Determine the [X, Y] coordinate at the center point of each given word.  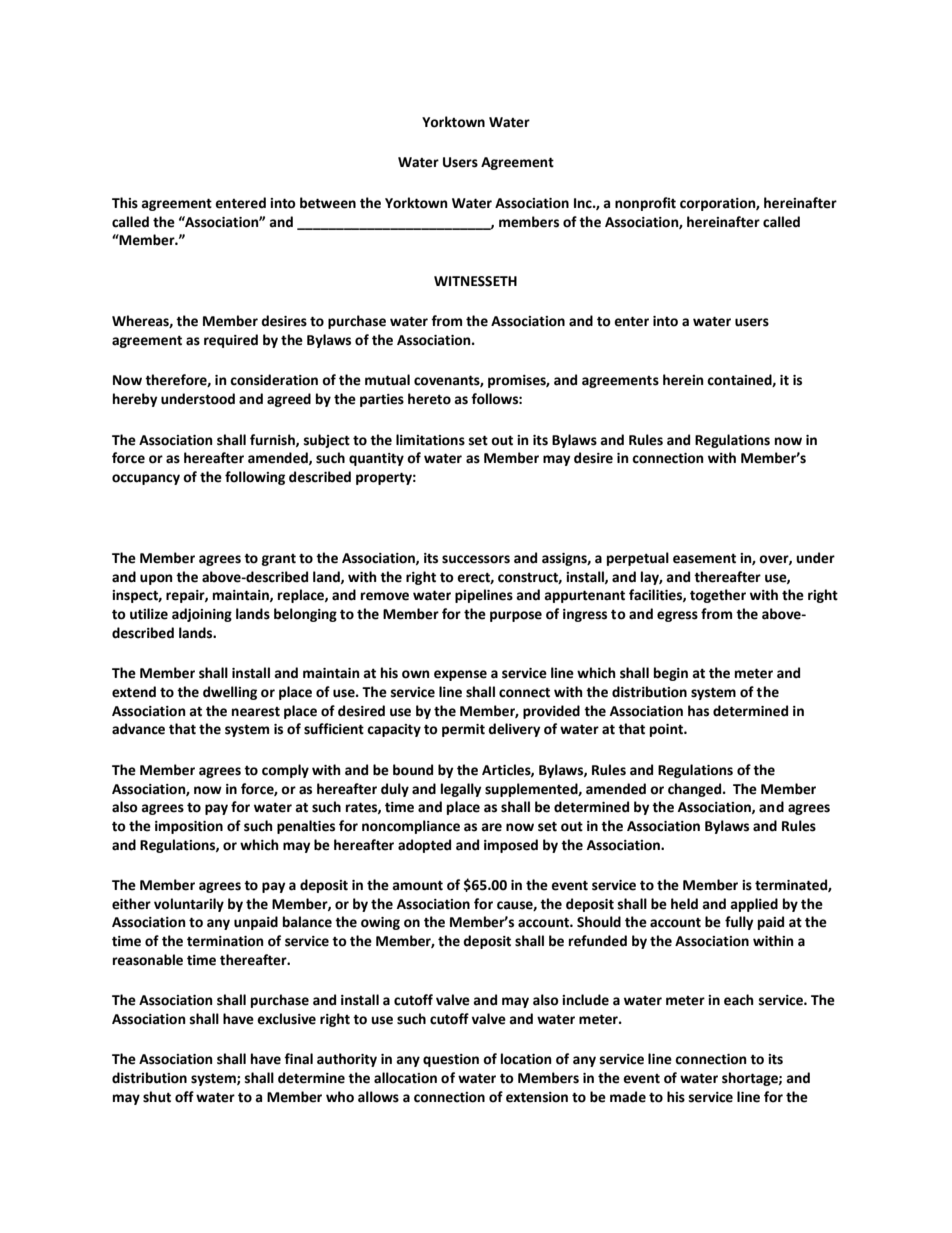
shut [157, 1097]
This [125, 203]
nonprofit [645, 204]
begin [671, 674]
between [328, 203]
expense [460, 675]
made [628, 1097]
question [451, 1060]
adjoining [202, 615]
